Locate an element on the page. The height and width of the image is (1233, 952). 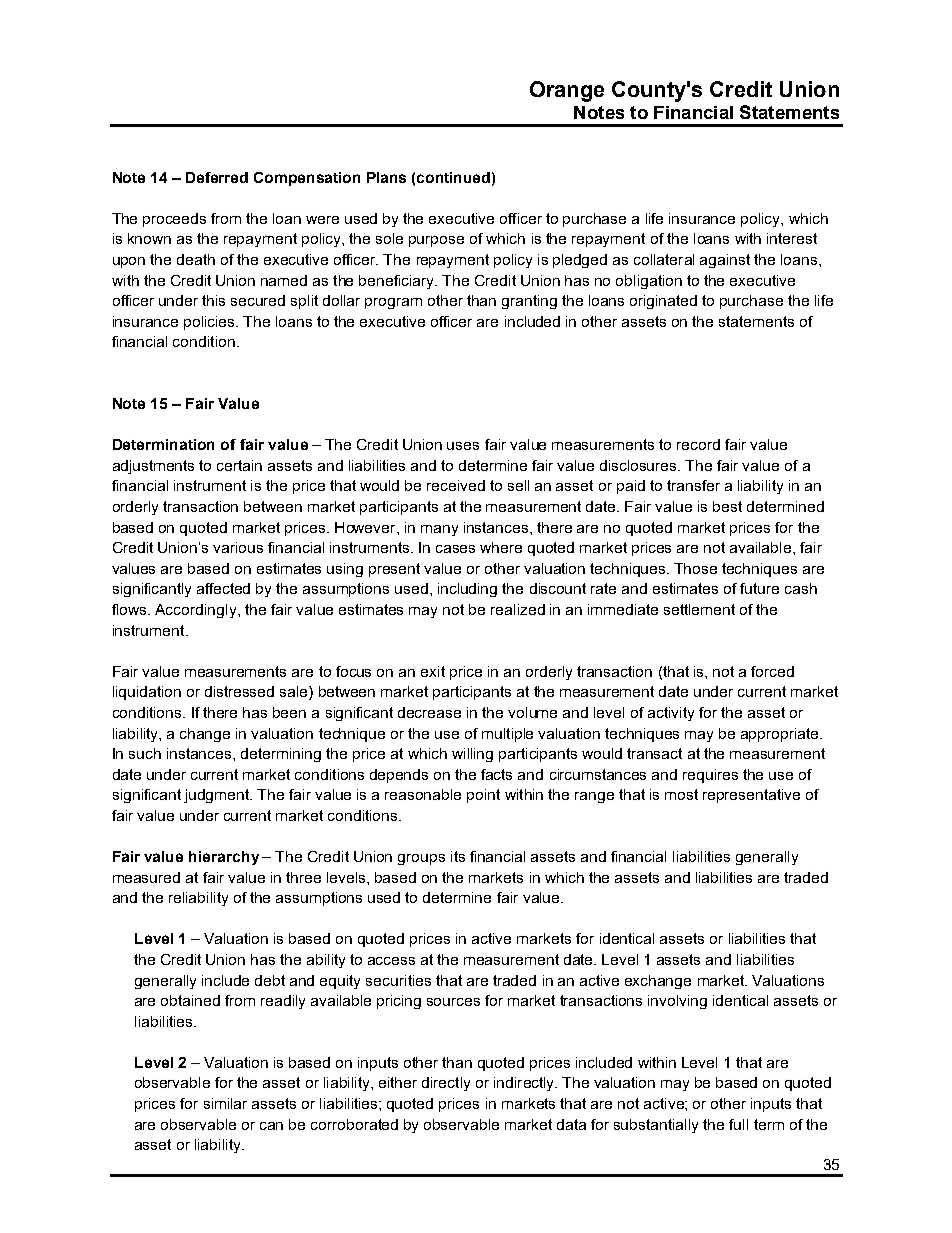
hierarchy is located at coordinates (224, 858).
